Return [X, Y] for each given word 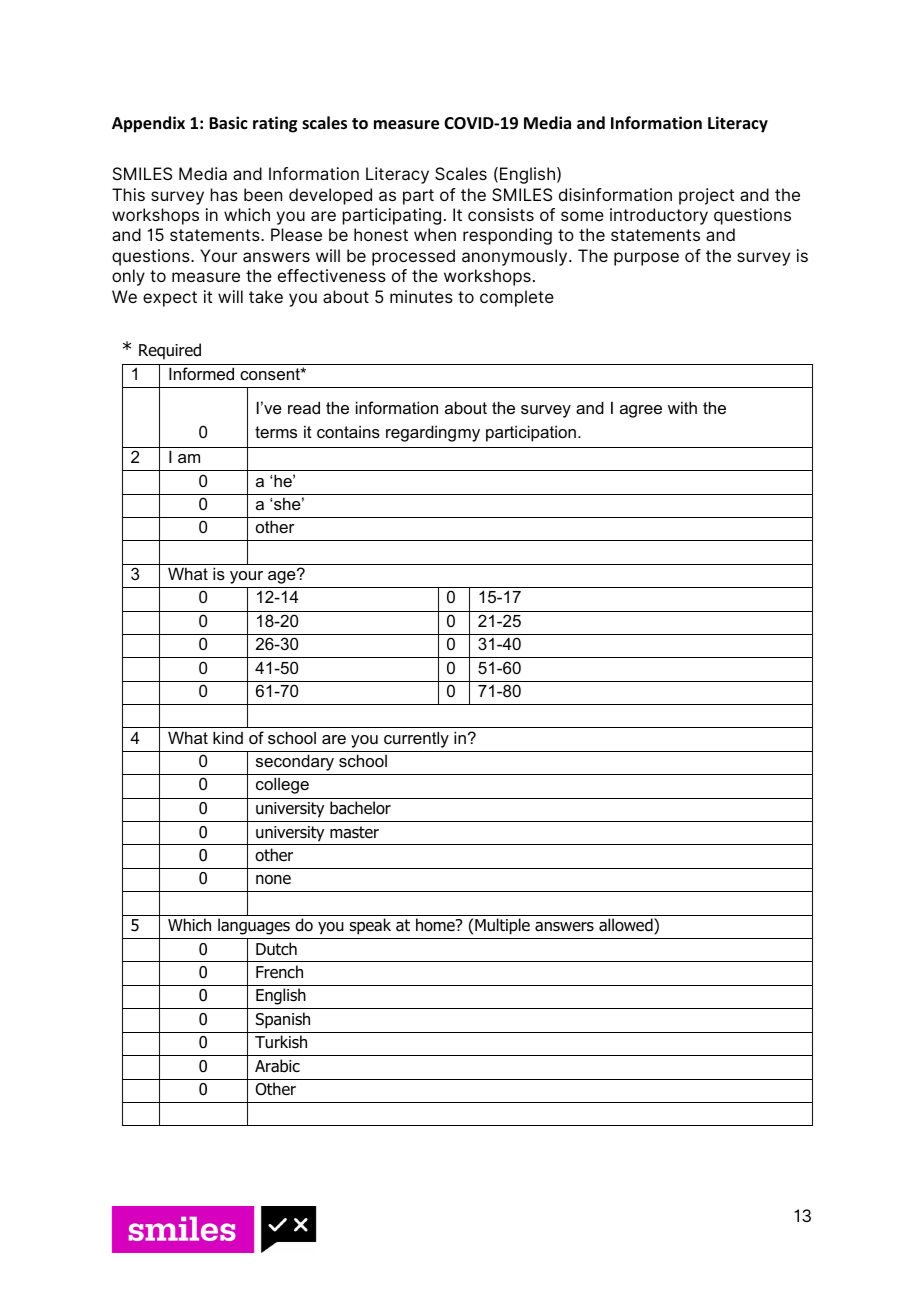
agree [641, 411]
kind [228, 737]
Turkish [281, 1042]
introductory [659, 216]
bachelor [360, 808]
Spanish [283, 1020]
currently [416, 739]
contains [348, 431]
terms [276, 432]
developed [330, 196]
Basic [228, 122]
